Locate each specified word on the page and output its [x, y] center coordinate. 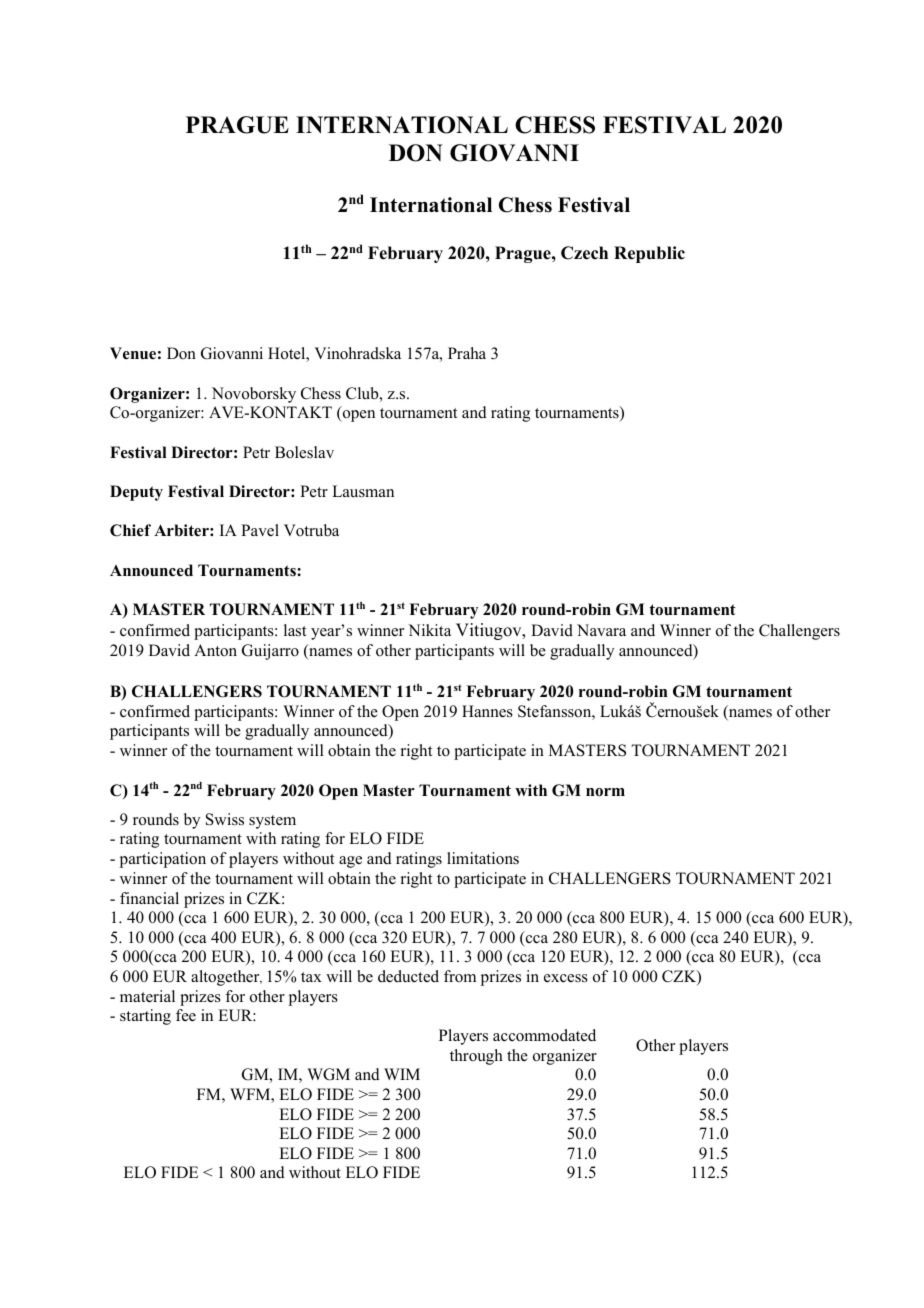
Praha [467, 353]
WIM [402, 1074]
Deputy [136, 493]
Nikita [429, 630]
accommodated [544, 1035]
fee [186, 1015]
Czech [584, 253]
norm [605, 792]
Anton [215, 650]
